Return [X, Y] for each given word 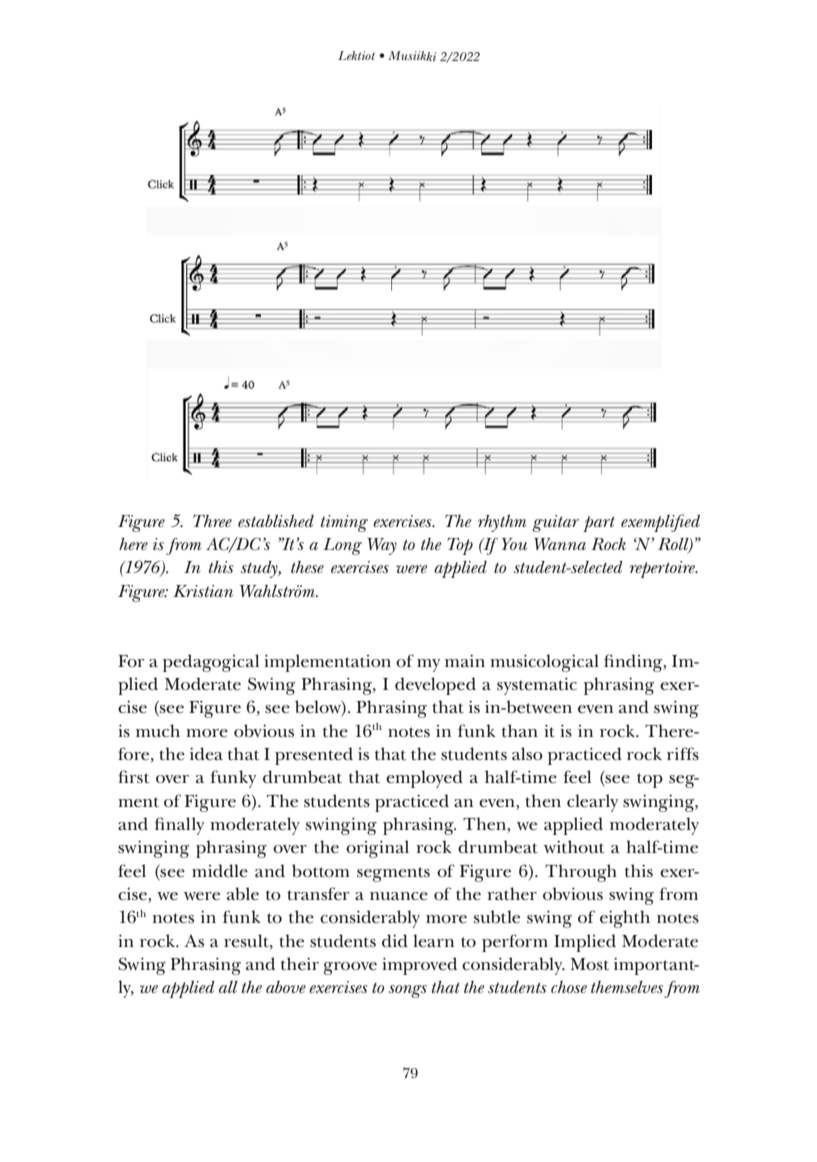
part [599, 524]
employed [424, 779]
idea [206, 753]
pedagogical [211, 663]
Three [212, 521]
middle [220, 871]
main [465, 661]
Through [581, 873]
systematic [537, 686]
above [286, 987]
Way [382, 546]
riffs [683, 754]
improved [419, 966]
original [377, 849]
